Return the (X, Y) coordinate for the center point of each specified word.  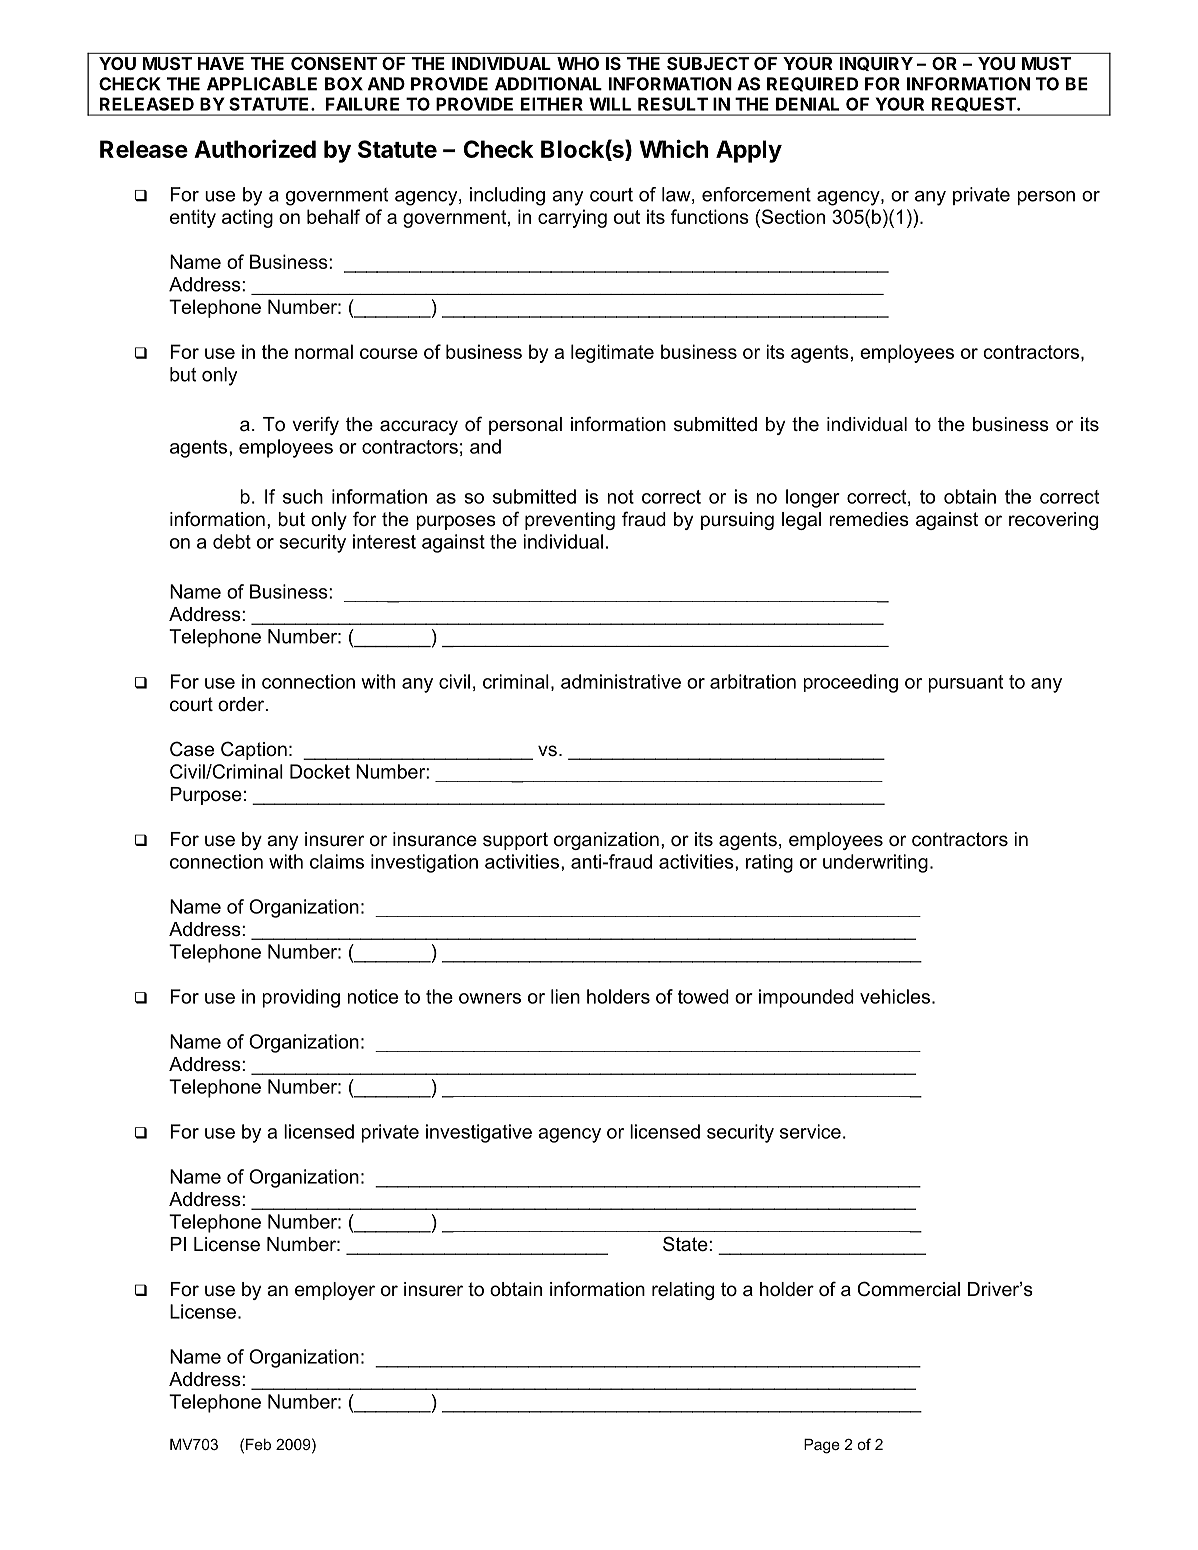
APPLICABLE (262, 84)
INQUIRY (876, 64)
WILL (610, 104)
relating (683, 1291)
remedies (869, 519)
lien (565, 996)
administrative (621, 681)
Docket (320, 771)
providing (301, 998)
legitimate (612, 353)
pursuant (965, 684)
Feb (258, 1444)
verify (315, 425)
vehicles (895, 996)
